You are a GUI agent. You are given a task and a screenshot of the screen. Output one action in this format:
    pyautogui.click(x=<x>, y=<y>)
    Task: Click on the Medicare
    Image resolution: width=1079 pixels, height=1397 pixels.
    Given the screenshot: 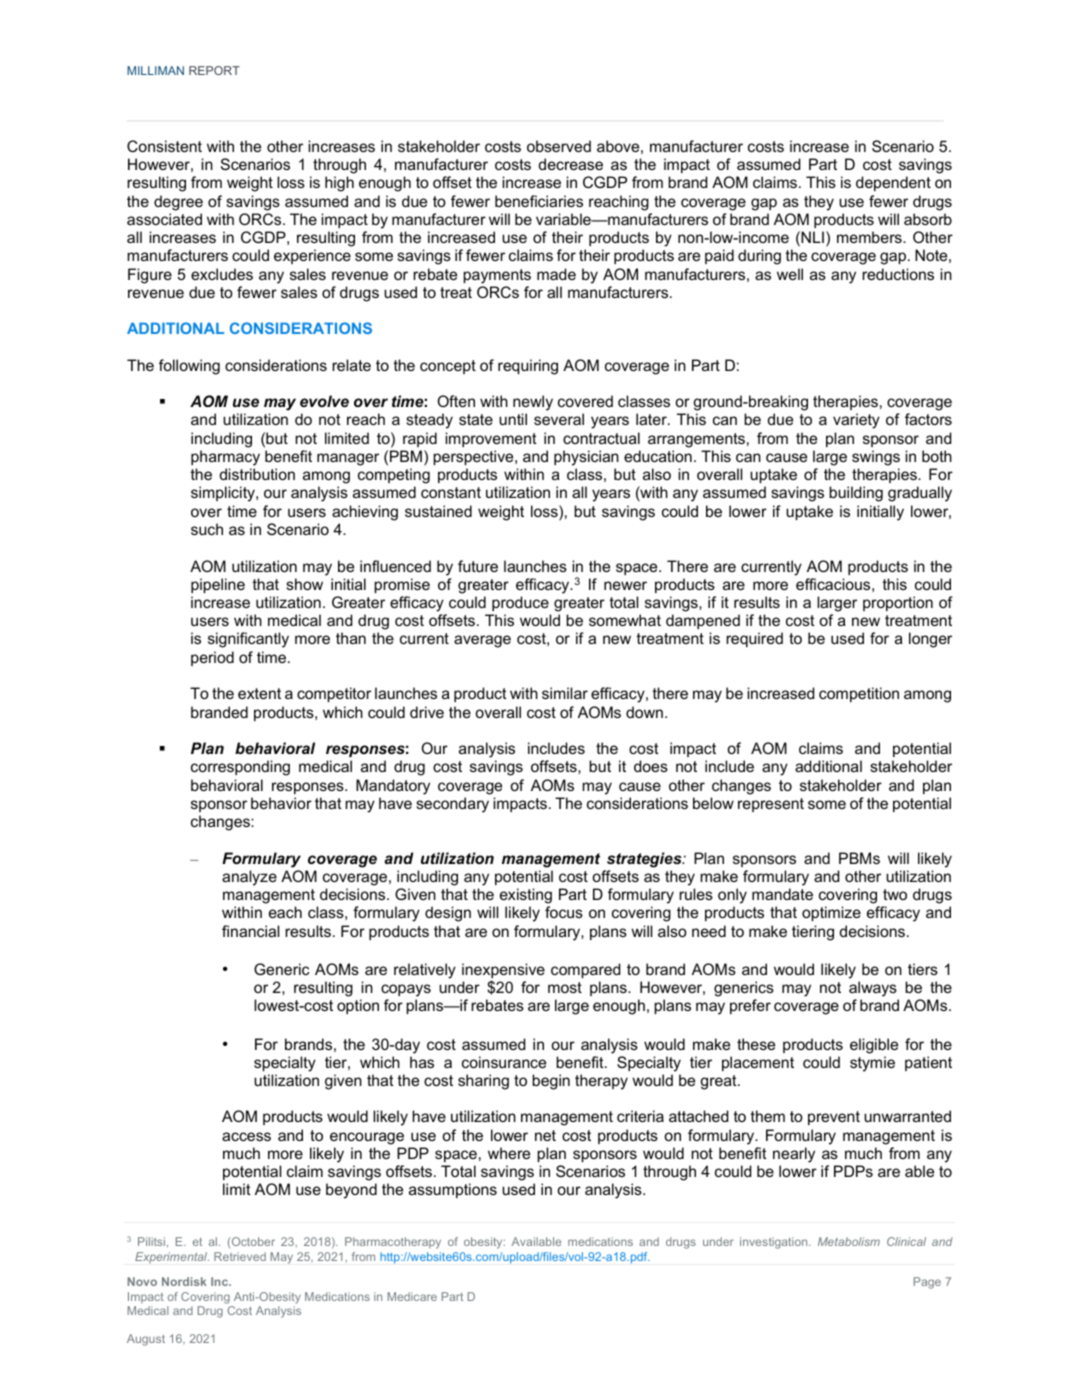 What is the action you would take?
    pyautogui.click(x=412, y=1296)
